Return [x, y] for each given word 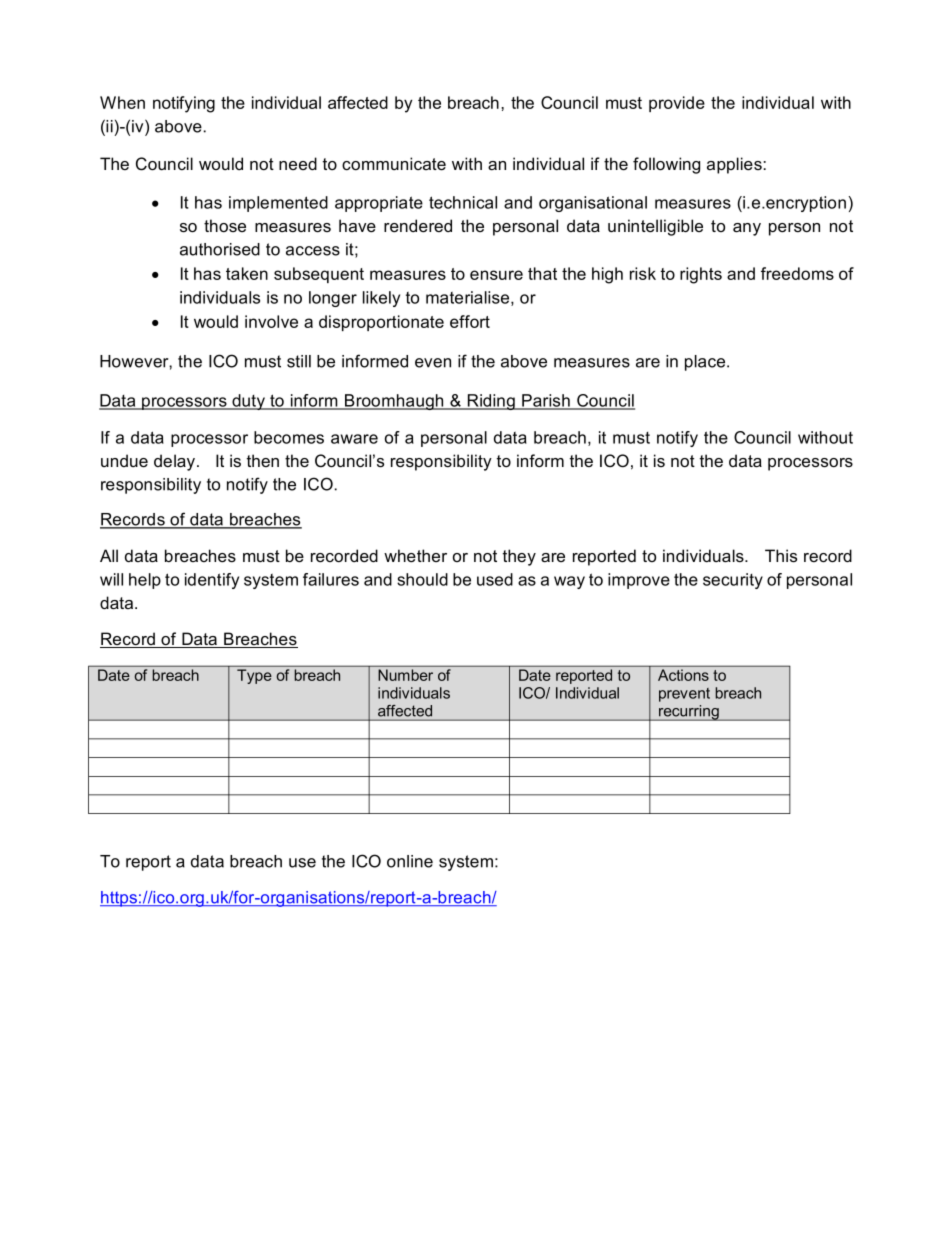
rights [701, 275]
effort [470, 321]
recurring [689, 713]
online [410, 861]
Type [254, 676]
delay [176, 462]
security [733, 581]
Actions [683, 675]
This [781, 556]
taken [247, 273]
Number [405, 675]
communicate [394, 164]
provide [677, 104]
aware [354, 439]
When [122, 102]
